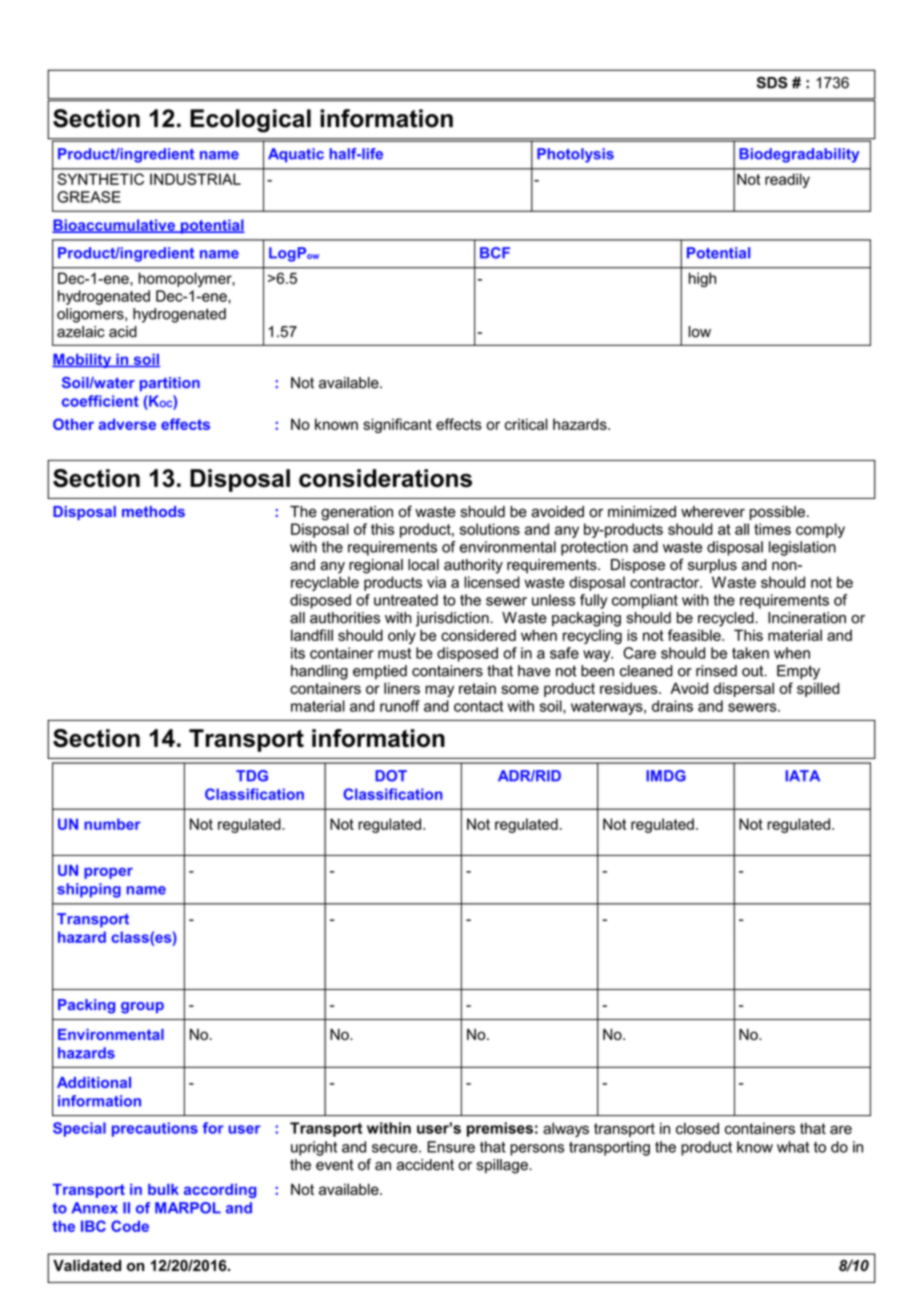  Describe the element at coordinates (397, 425) in the screenshot. I see `significant` at that location.
